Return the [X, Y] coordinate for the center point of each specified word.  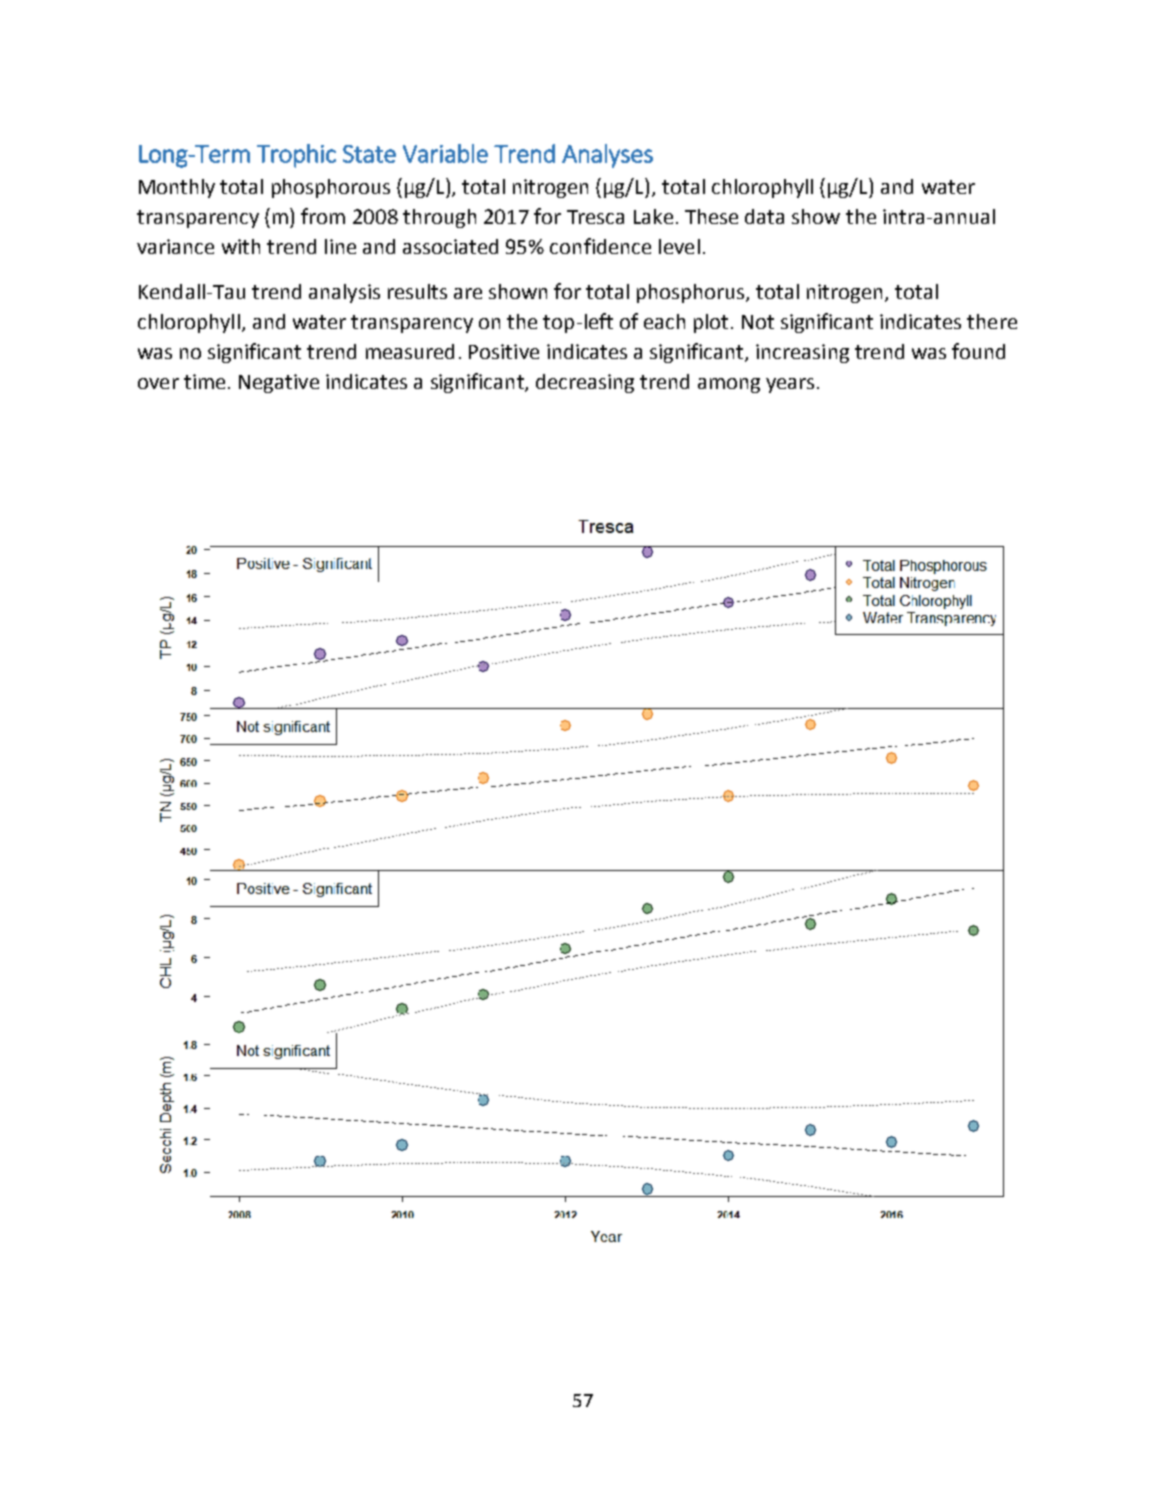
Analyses [607, 156]
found [978, 351]
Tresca [595, 217]
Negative [279, 383]
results [417, 291]
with [241, 246]
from [323, 216]
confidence [600, 246]
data [764, 216]
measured [410, 351]
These [711, 216]
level [679, 246]
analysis [344, 293]
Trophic [296, 156]
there [992, 321]
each [664, 321]
